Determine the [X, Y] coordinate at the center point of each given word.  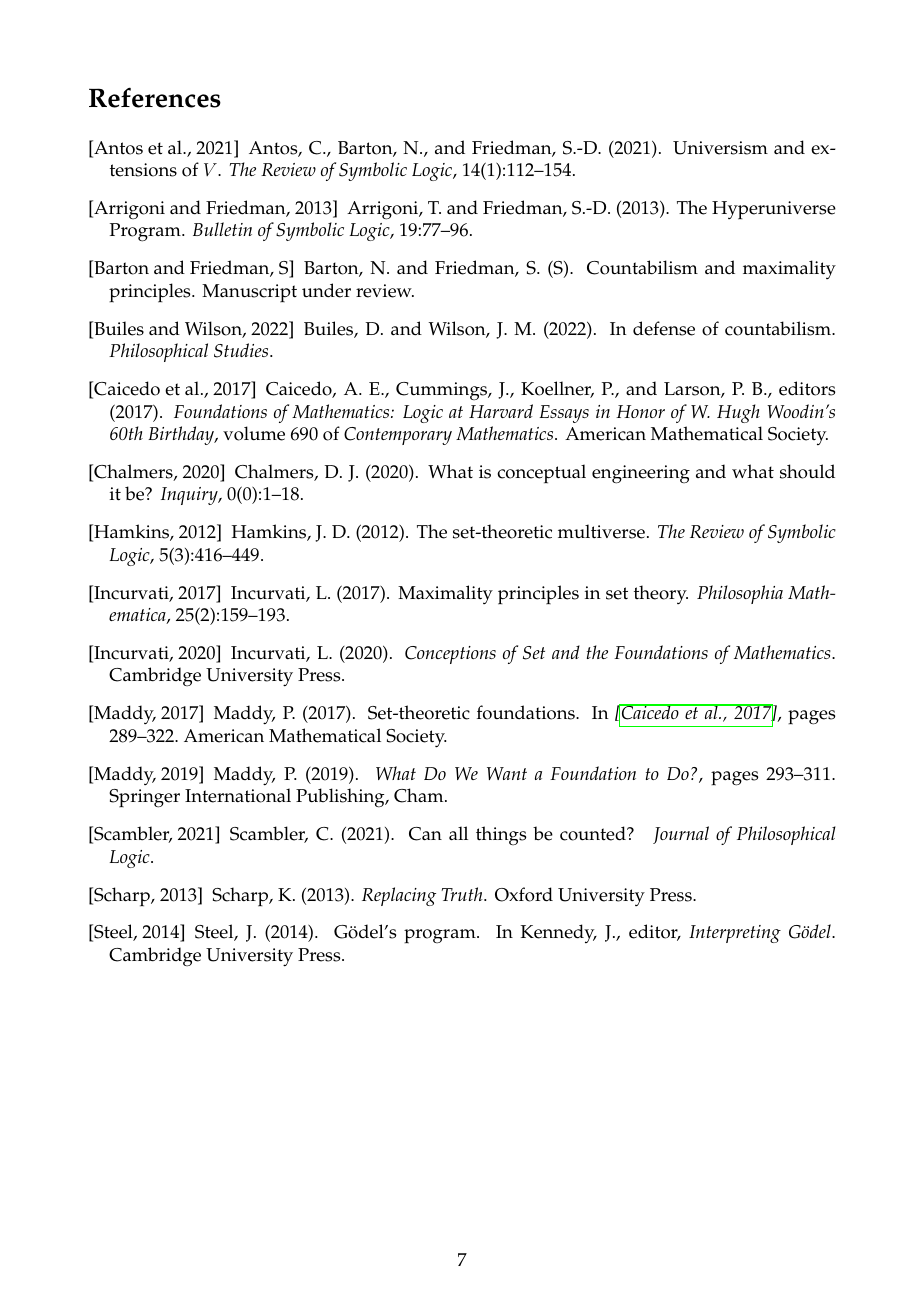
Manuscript [249, 293]
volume [254, 433]
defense [664, 328]
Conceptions [450, 655]
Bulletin [222, 229]
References [155, 97]
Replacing [399, 896]
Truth [463, 894]
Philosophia [740, 594]
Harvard [501, 411]
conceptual [541, 474]
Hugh [738, 413]
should [807, 471]
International [238, 795]
